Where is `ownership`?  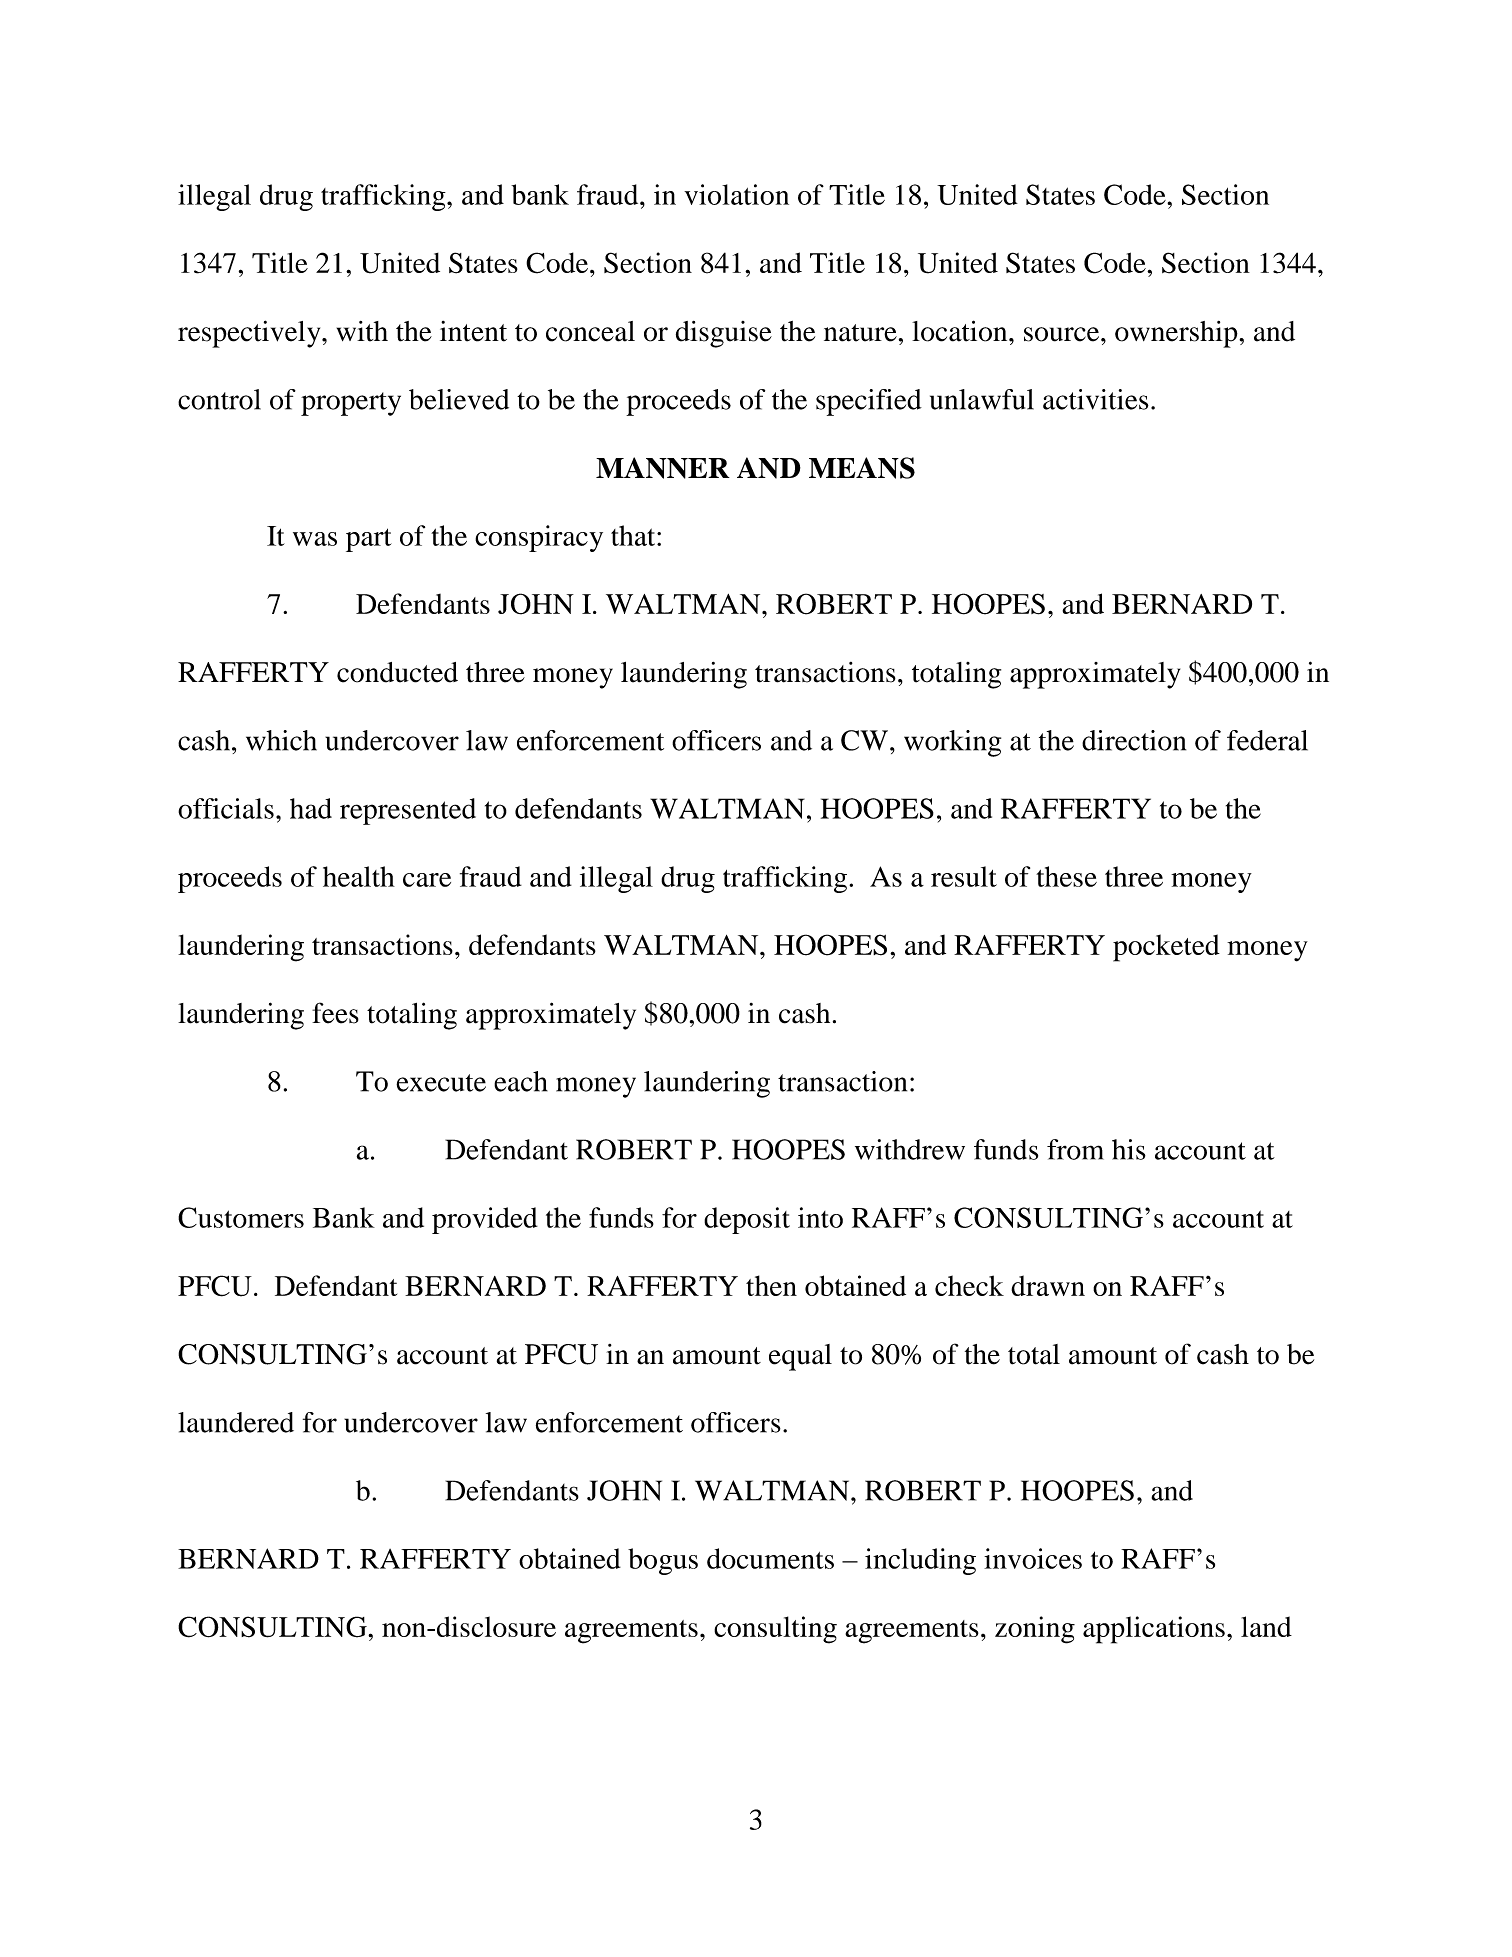 ownership is located at coordinates (1177, 334).
